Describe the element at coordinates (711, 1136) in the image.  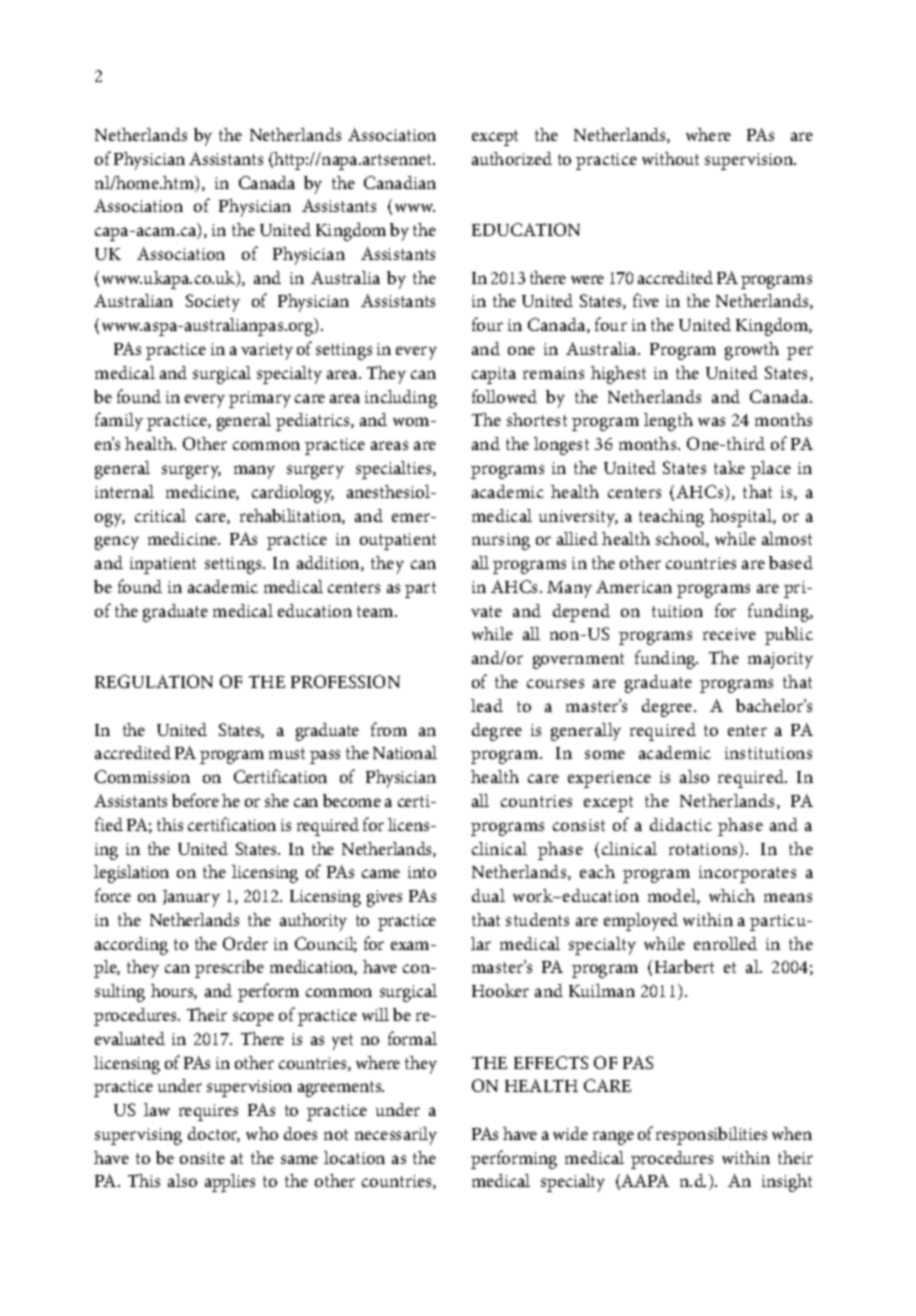
I see `responsibilities` at that location.
